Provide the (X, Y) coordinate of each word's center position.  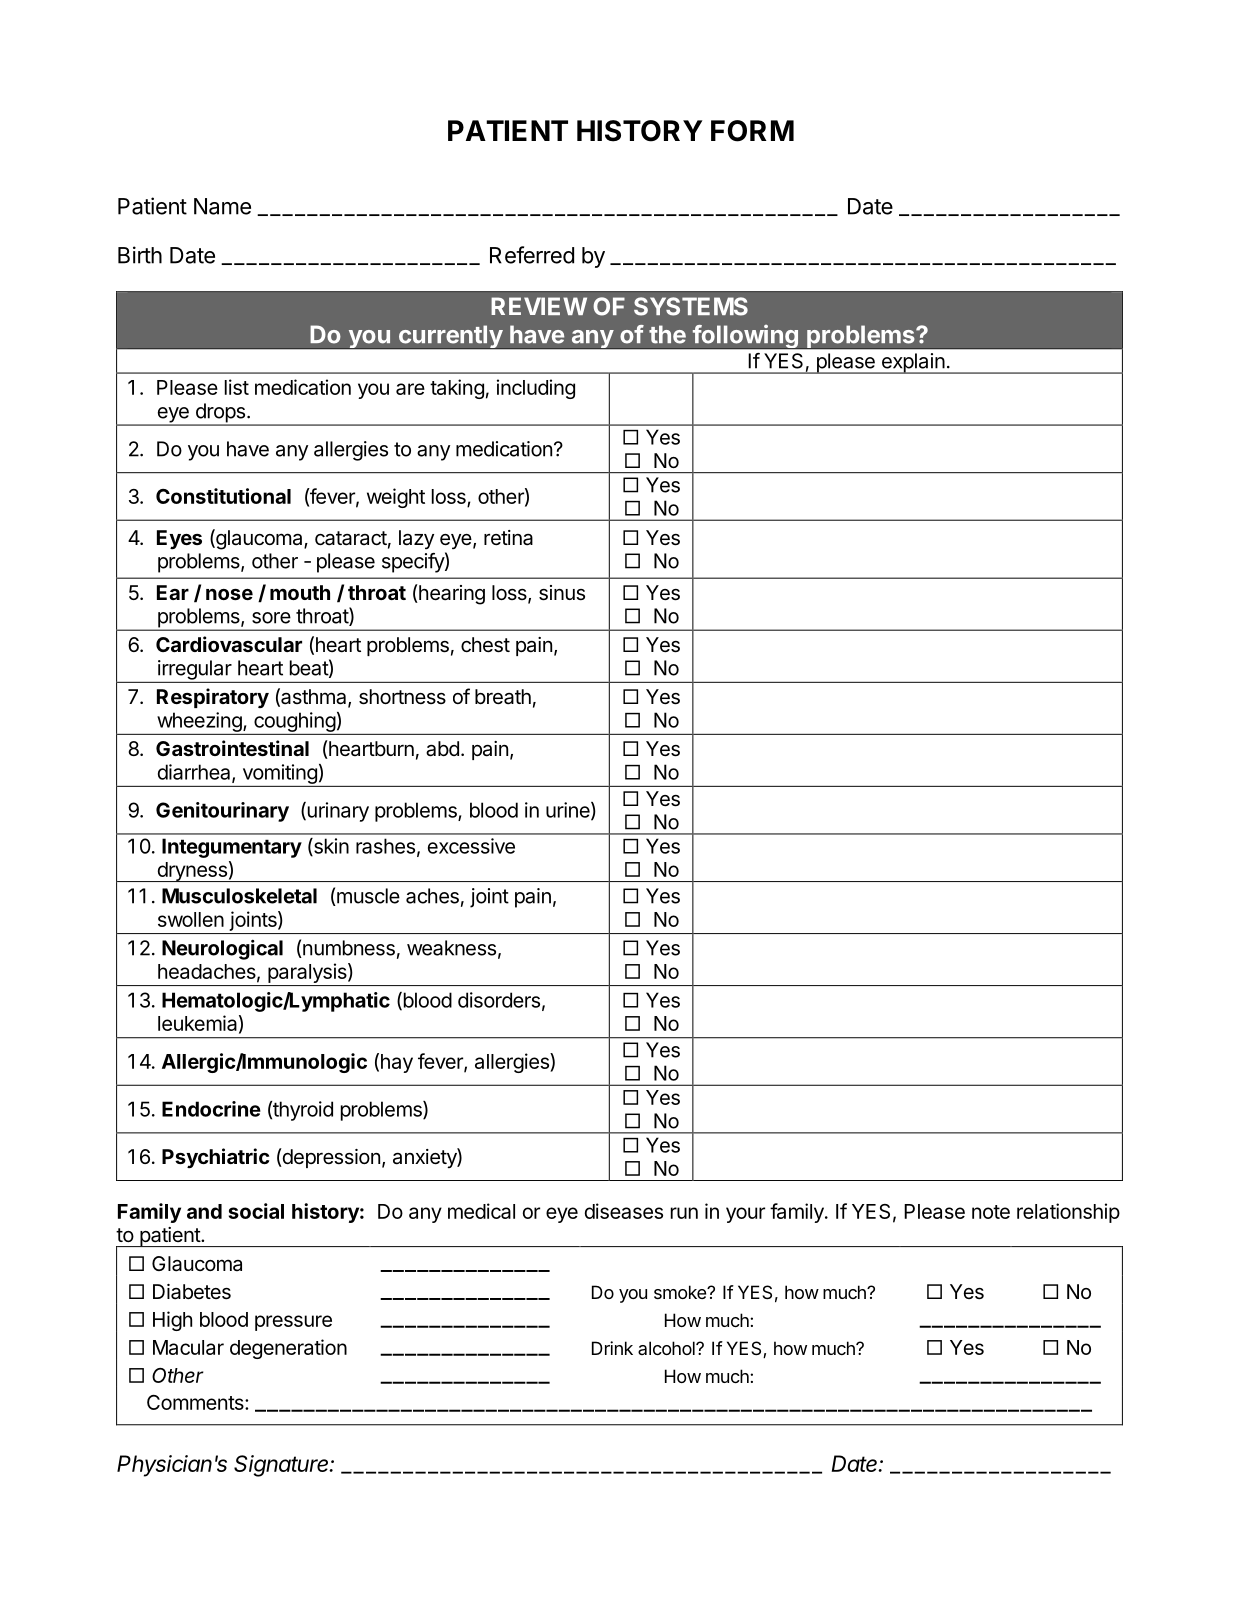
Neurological (222, 949)
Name (222, 206)
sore (271, 618)
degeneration (288, 1349)
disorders (499, 1000)
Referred (532, 255)
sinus (562, 593)
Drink (612, 1348)
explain (912, 363)
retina (508, 538)
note (991, 1212)
